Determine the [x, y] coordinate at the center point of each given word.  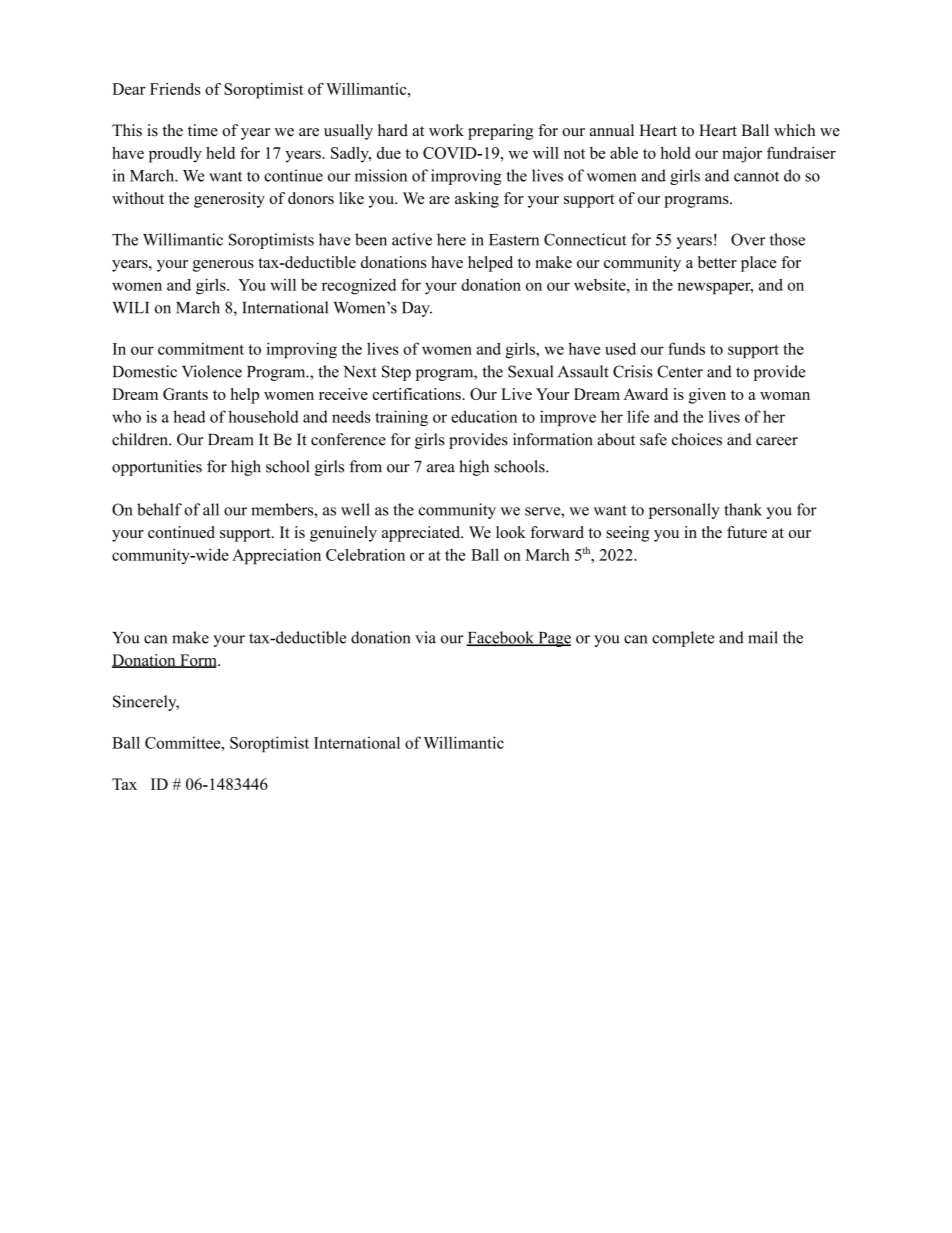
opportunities [157, 468]
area [441, 468]
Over [748, 239]
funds [686, 348]
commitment [201, 348]
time [203, 130]
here [451, 239]
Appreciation [276, 557]
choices [697, 439]
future [747, 532]
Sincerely [146, 703]
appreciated [422, 534]
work [446, 130]
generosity [229, 200]
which [794, 130]
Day [417, 309]
